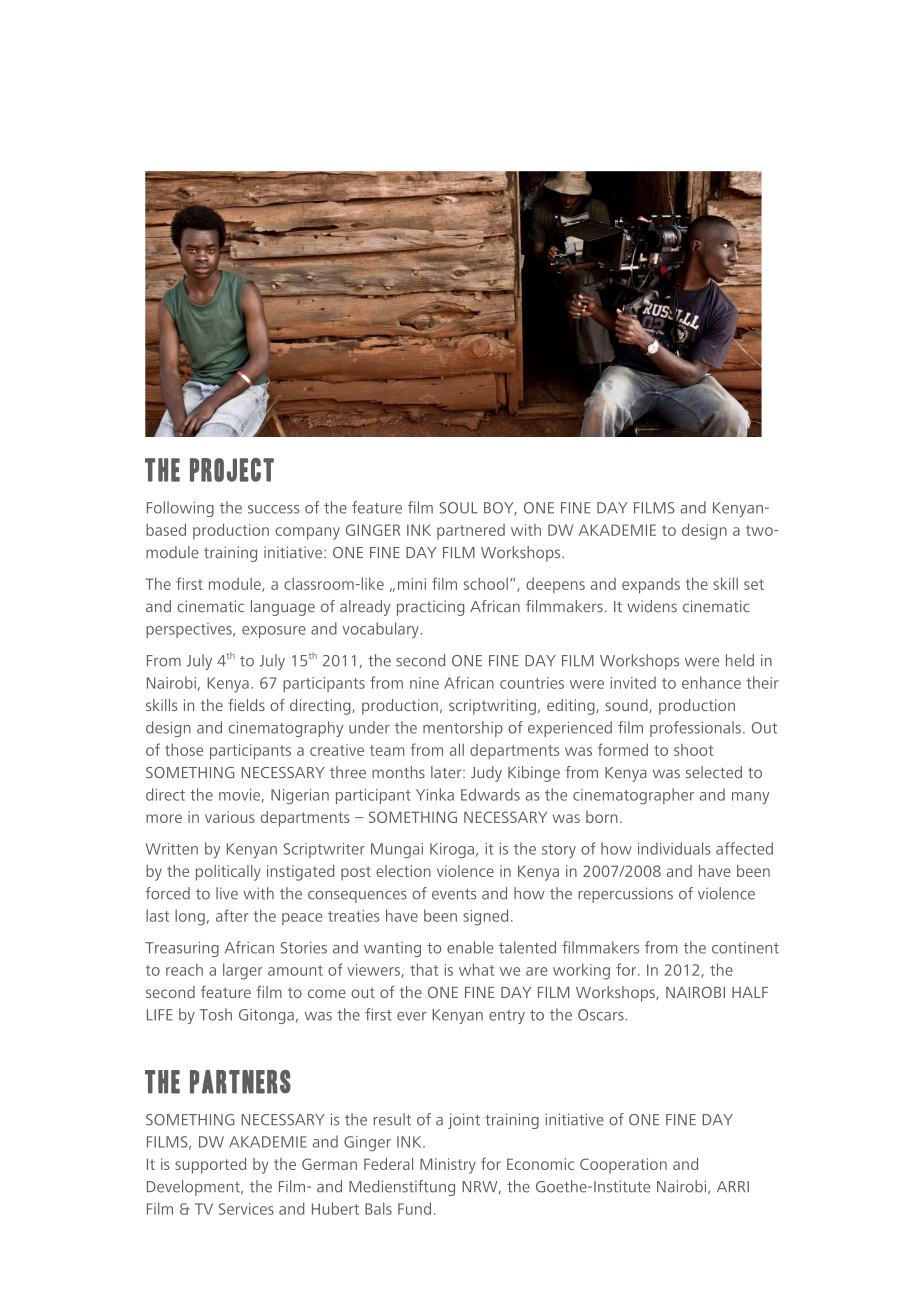 The image size is (924, 1308). I want to click on events, so click(454, 894).
